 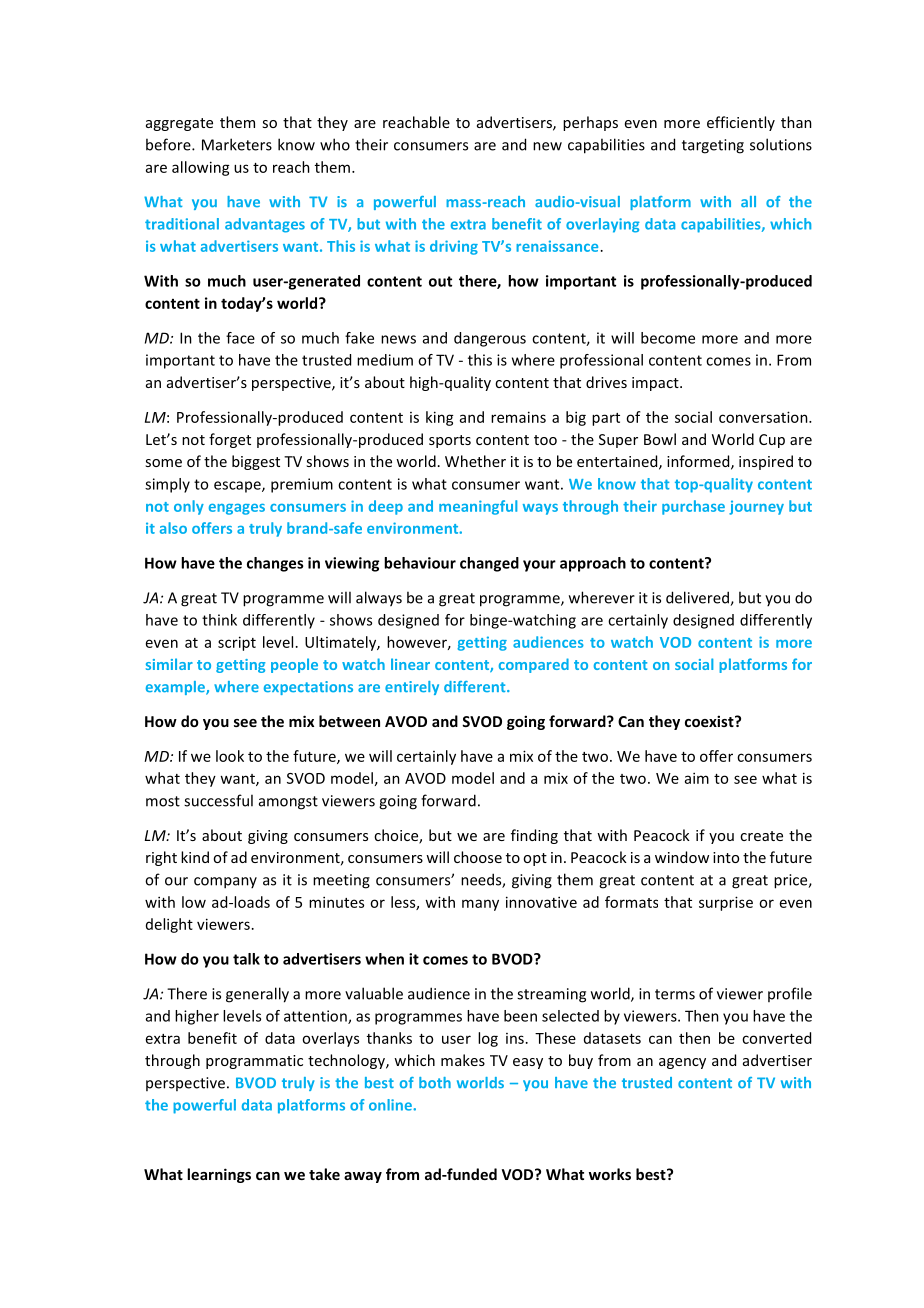 I want to click on driving, so click(x=454, y=247).
